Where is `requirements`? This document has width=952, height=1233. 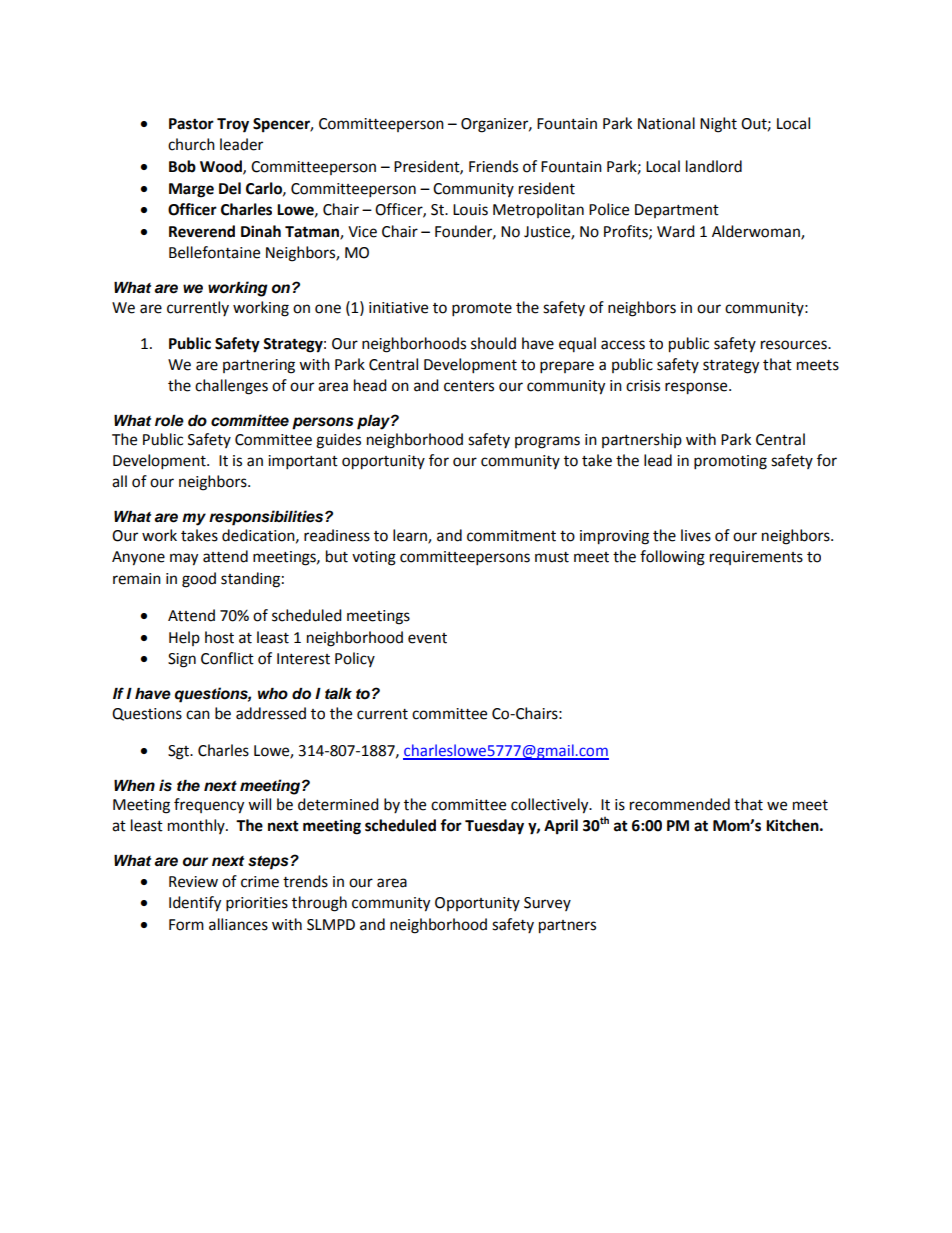 requirements is located at coordinates (756, 558).
